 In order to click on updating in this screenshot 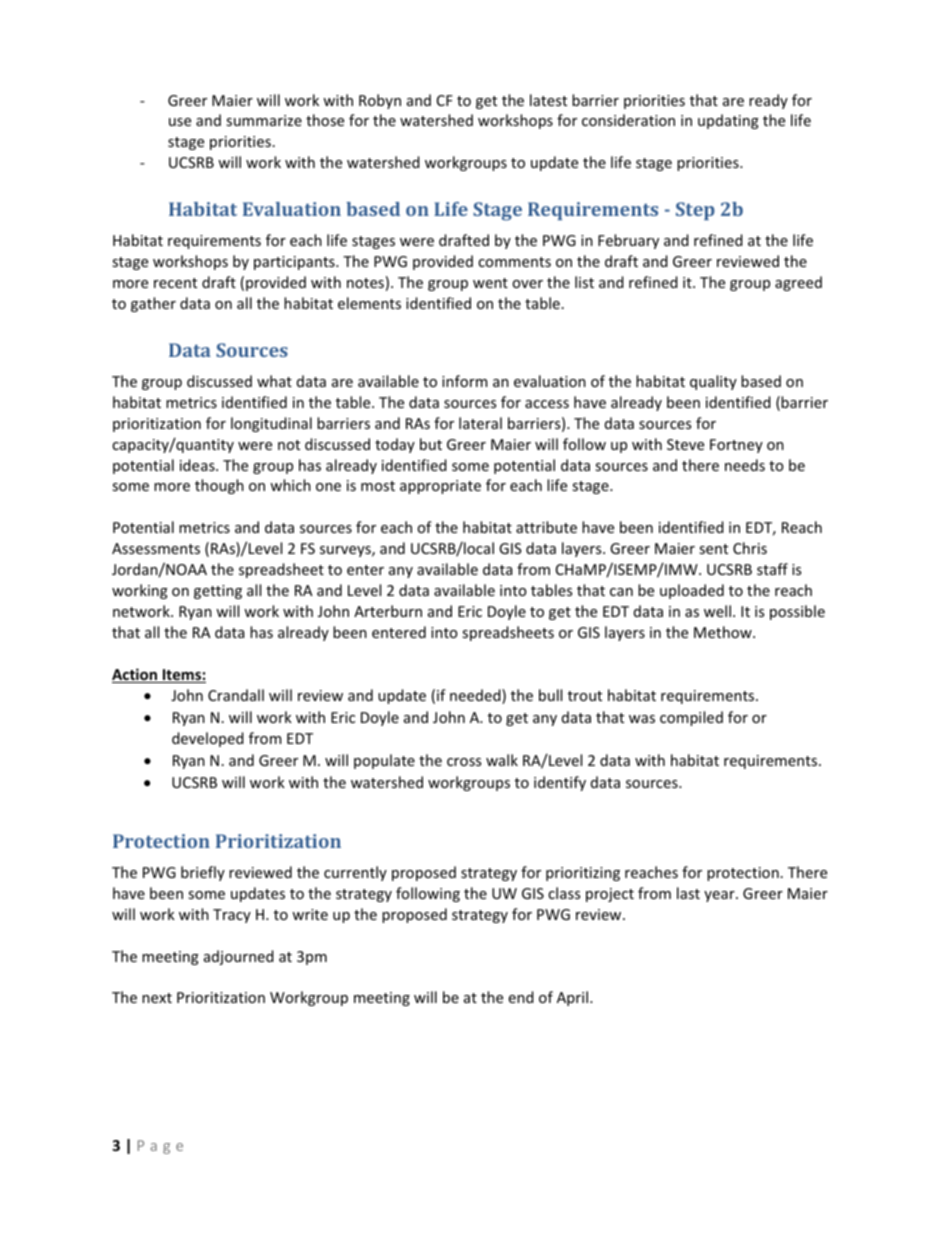, I will do `click(728, 121)`.
